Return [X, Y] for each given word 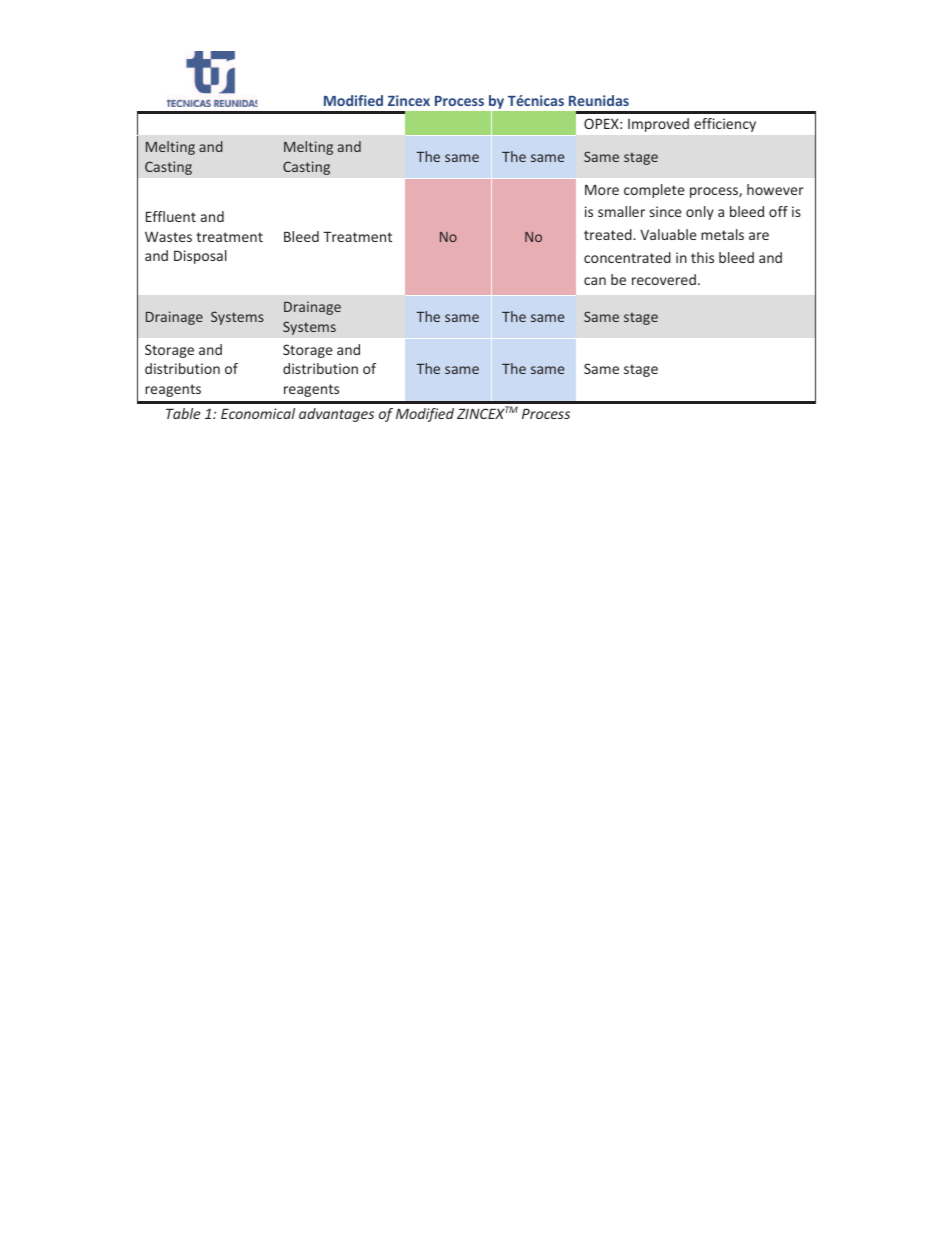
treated [609, 234]
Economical [258, 413]
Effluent [171, 216]
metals [722, 234]
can [595, 281]
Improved [658, 125]
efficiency [725, 125]
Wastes [168, 236]
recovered [664, 279]
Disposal [200, 257]
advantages [336, 415]
